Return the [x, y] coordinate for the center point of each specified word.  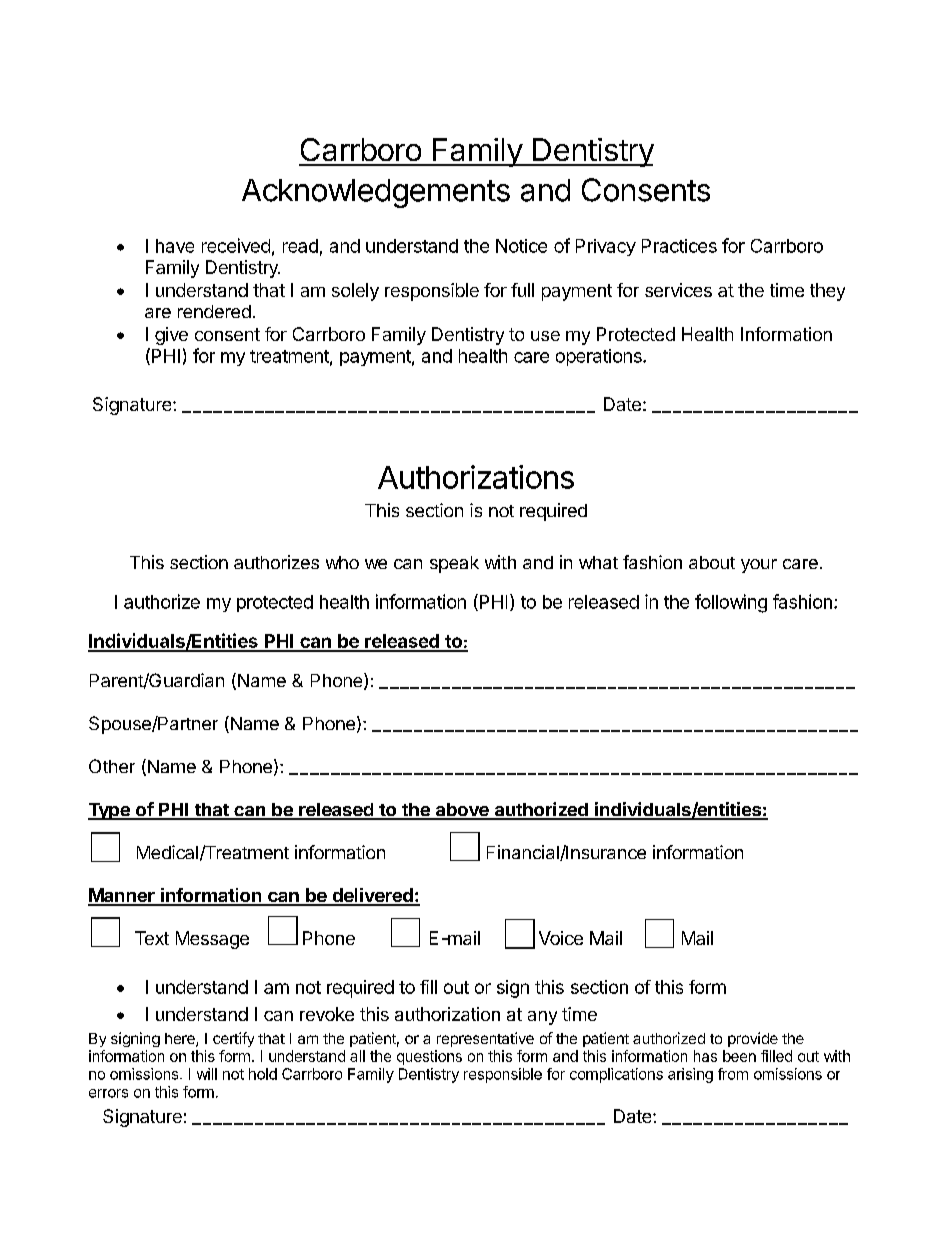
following [731, 603]
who [342, 562]
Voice [561, 938]
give [171, 336]
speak [454, 564]
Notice [521, 246]
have [175, 246]
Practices [679, 246]
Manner [122, 896]
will [207, 1074]
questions [429, 1057]
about [712, 562]
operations [600, 357]
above [462, 811]
